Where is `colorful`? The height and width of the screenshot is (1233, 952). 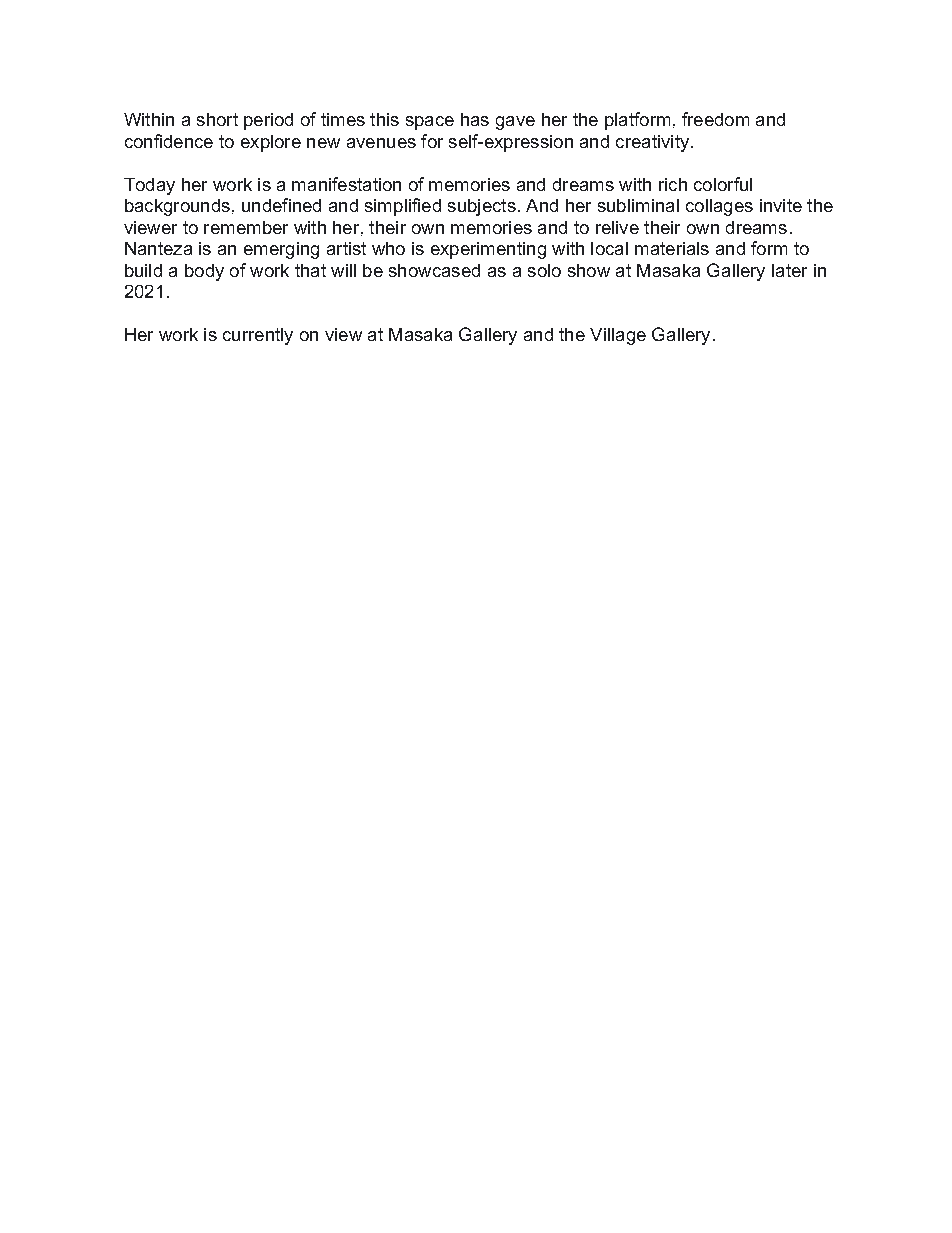 colorful is located at coordinates (723, 184).
